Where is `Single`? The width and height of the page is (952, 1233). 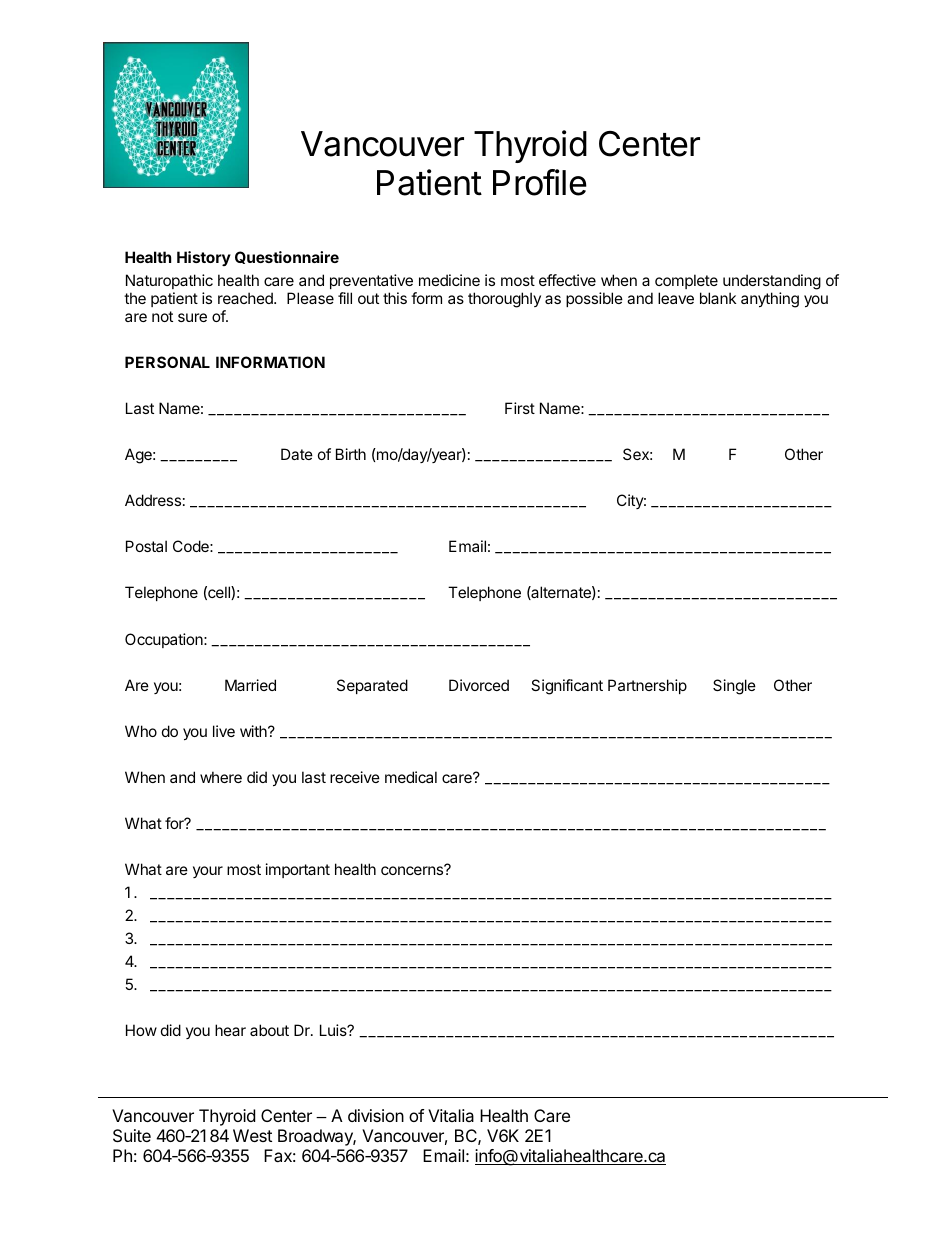 Single is located at coordinates (734, 687).
